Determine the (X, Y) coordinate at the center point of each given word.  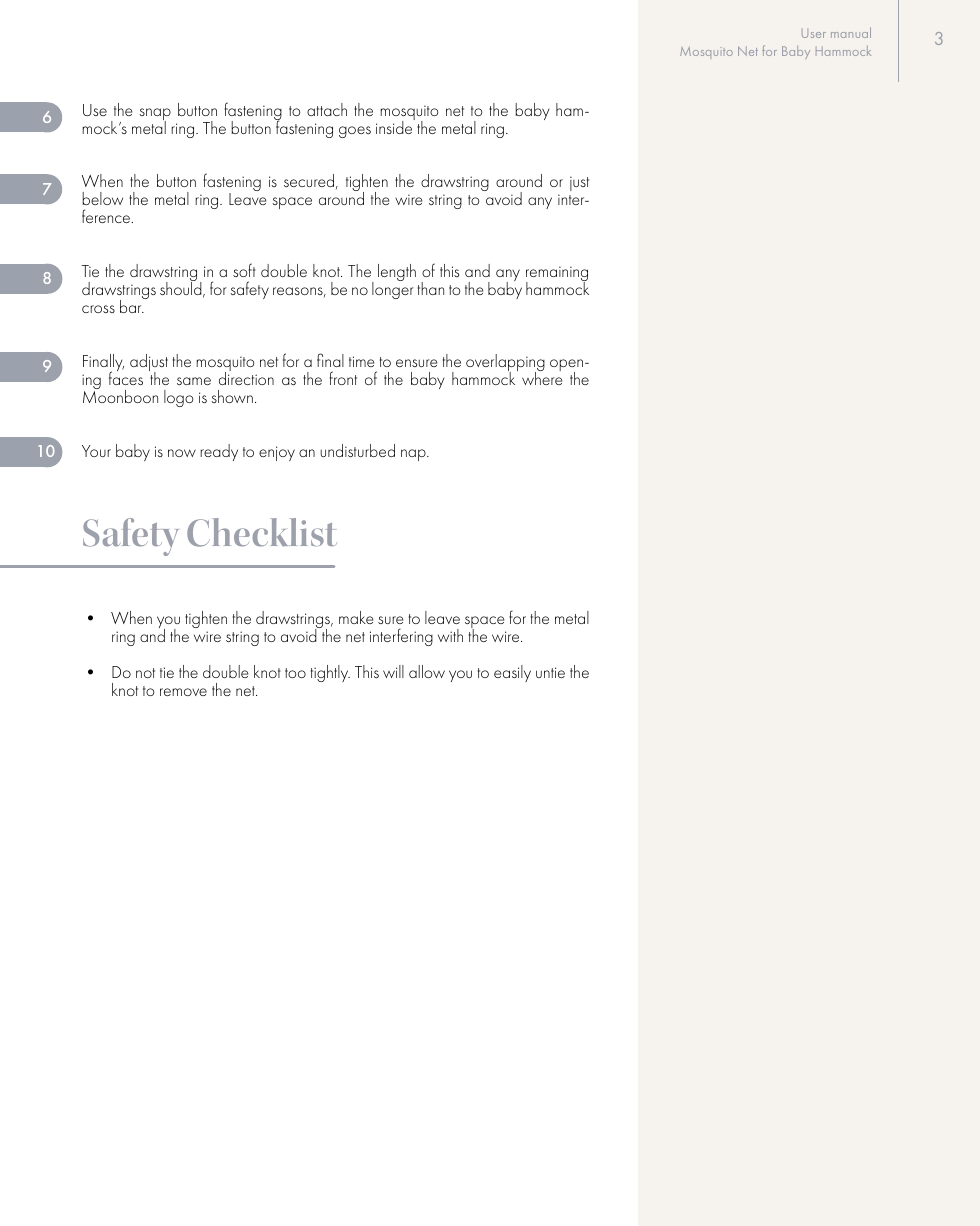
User (814, 33)
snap (155, 115)
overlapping (505, 364)
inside (395, 126)
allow (427, 671)
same (194, 381)
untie (550, 672)
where (542, 377)
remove (183, 692)
